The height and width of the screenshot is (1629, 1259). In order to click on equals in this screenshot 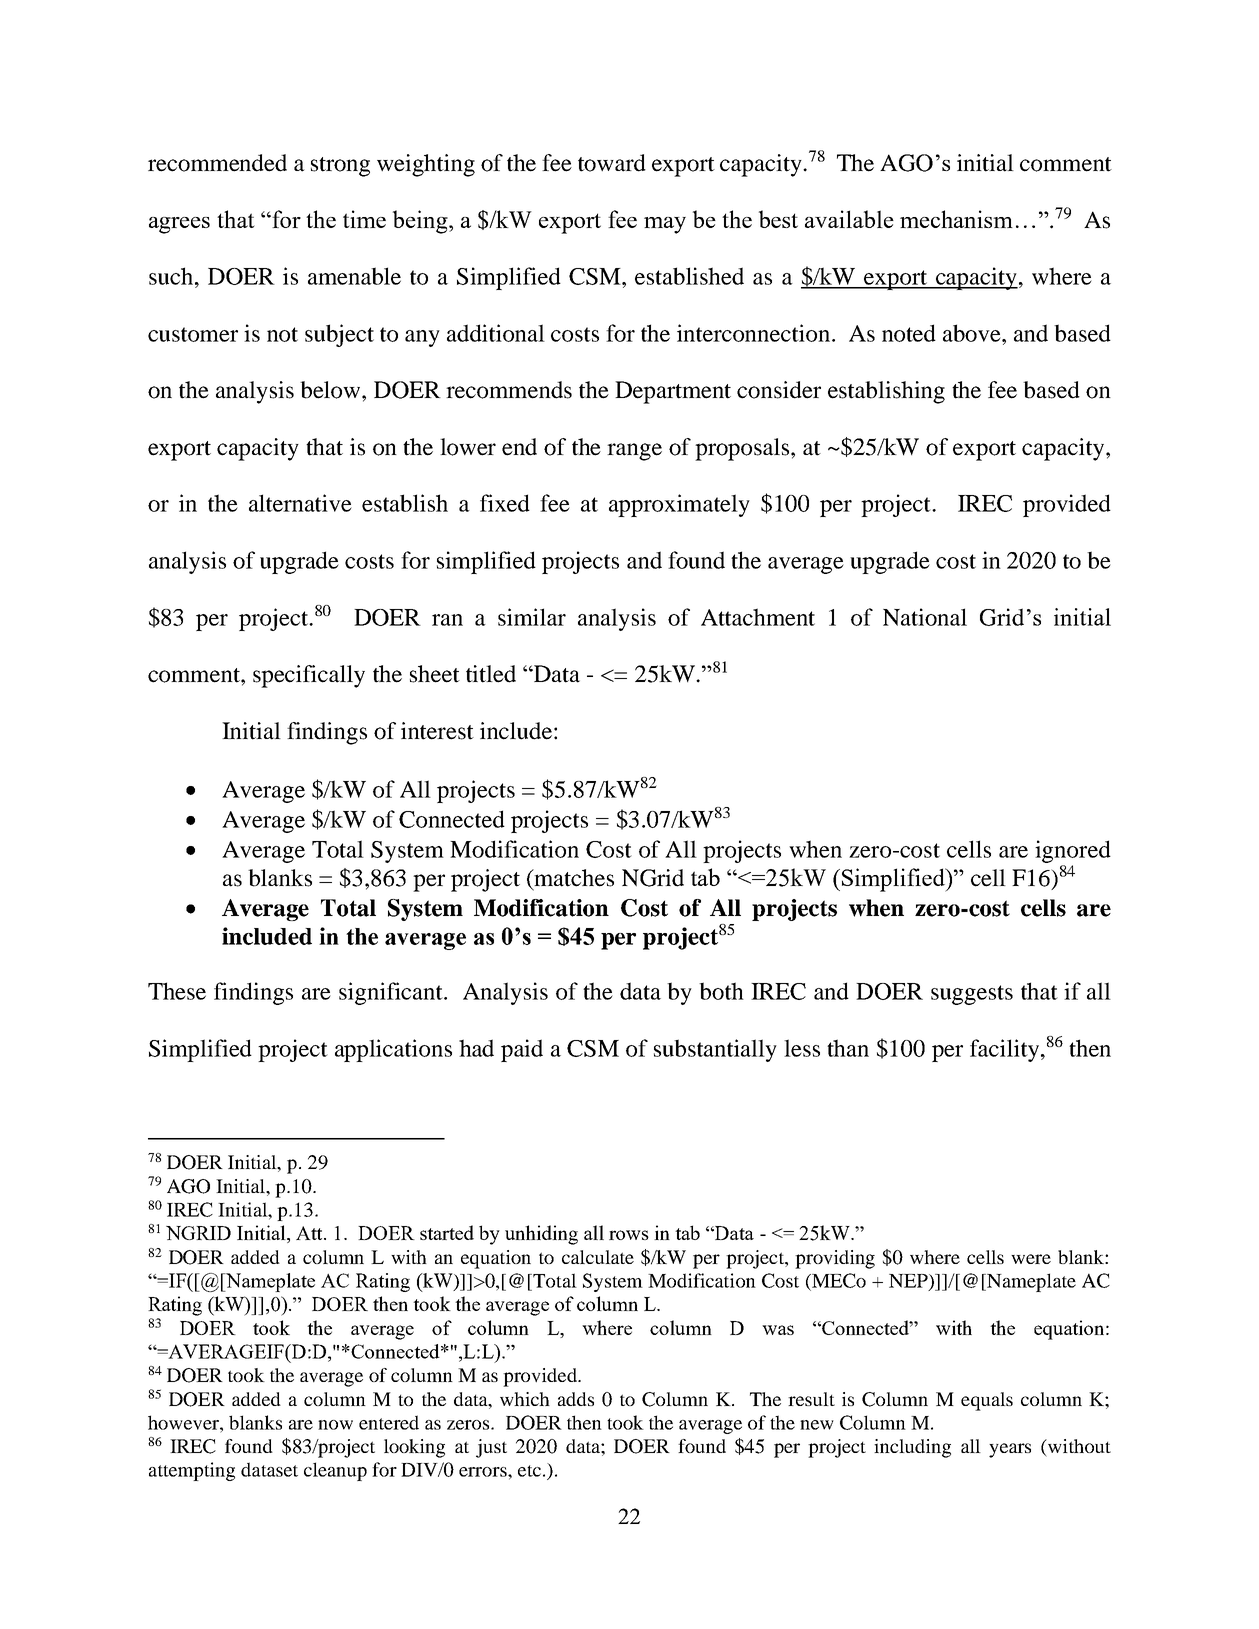, I will do `click(987, 1401)`.
